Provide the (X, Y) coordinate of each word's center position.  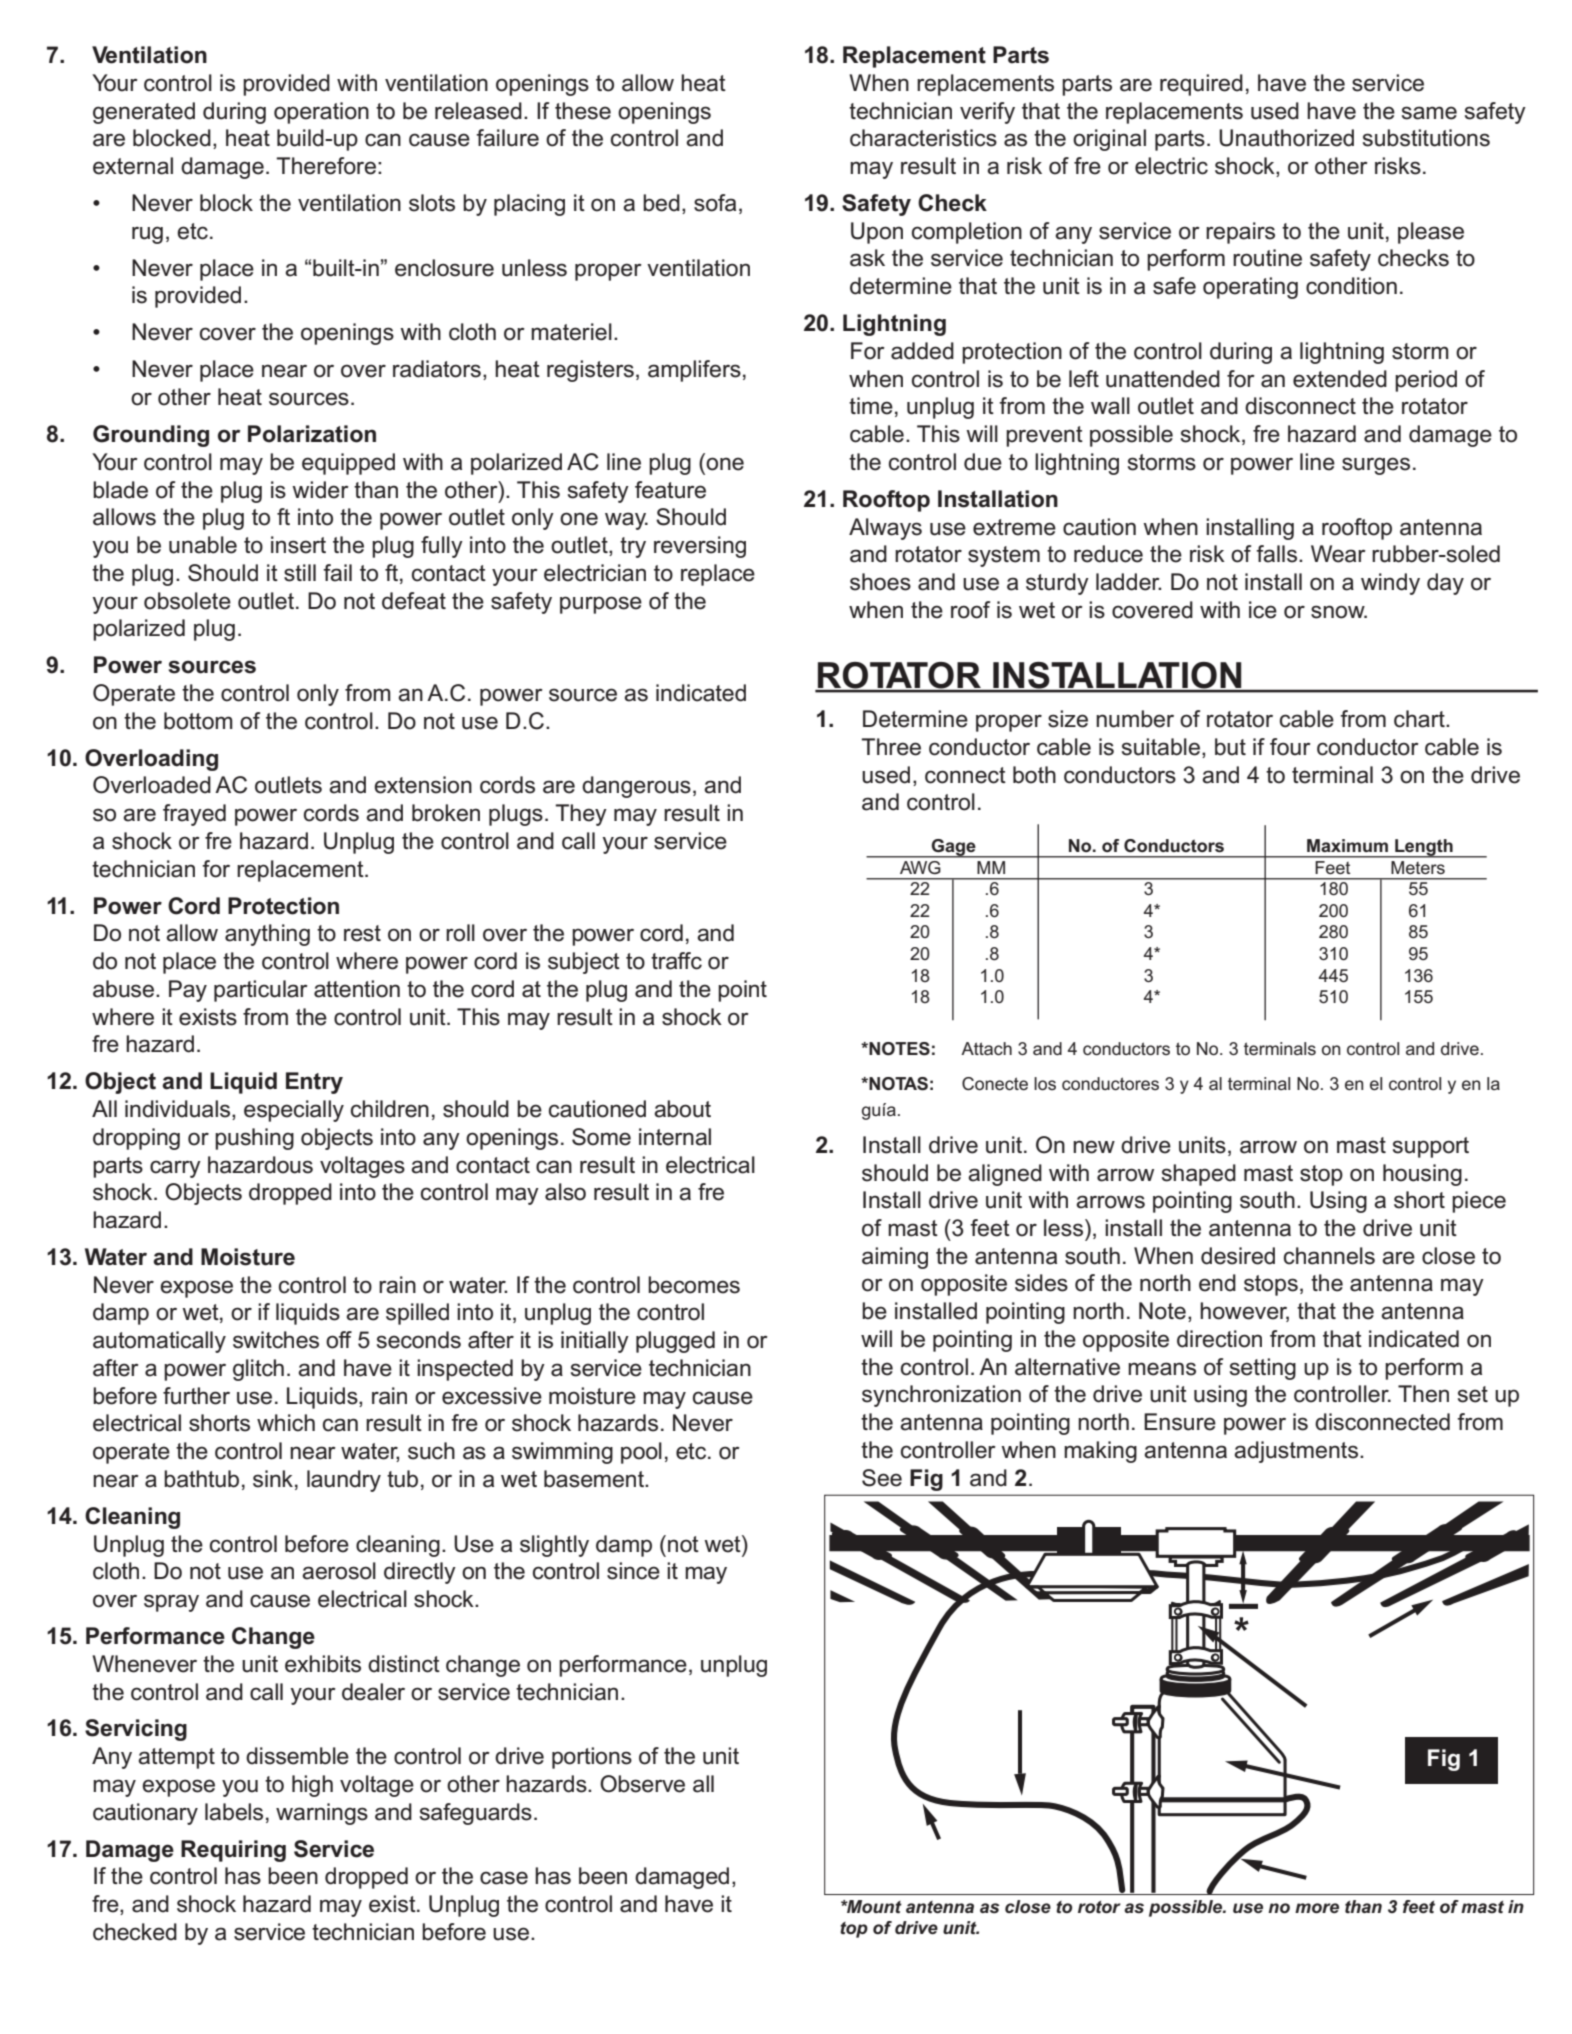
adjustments (1297, 1452)
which (286, 1423)
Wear (1338, 554)
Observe (642, 1784)
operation (321, 113)
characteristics (923, 138)
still (300, 573)
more (1317, 1908)
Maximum (1347, 845)
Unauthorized (1286, 138)
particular (261, 991)
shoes (880, 582)
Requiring (233, 1851)
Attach (986, 1048)
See (882, 1478)
